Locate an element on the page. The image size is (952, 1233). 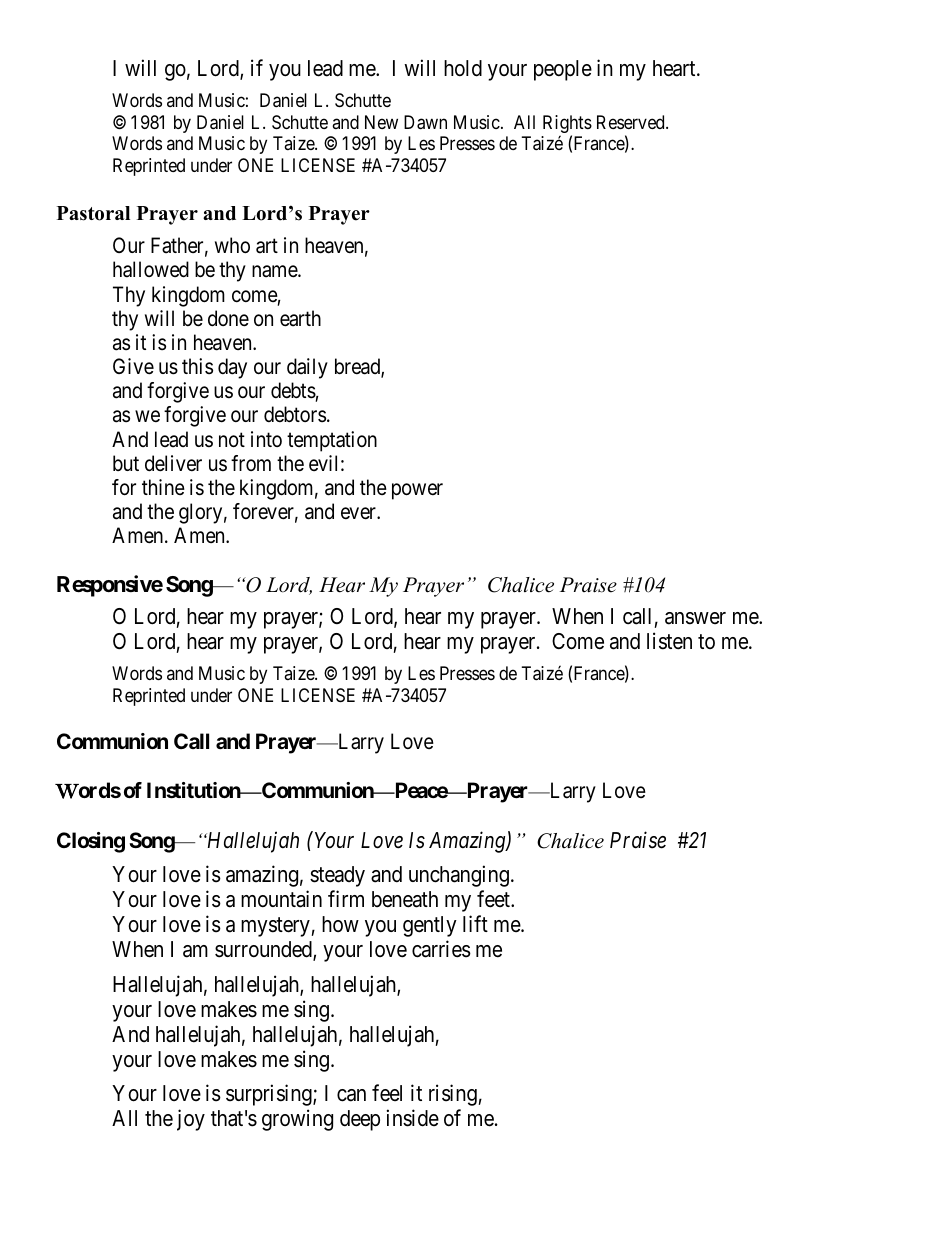
this is located at coordinates (197, 366).
